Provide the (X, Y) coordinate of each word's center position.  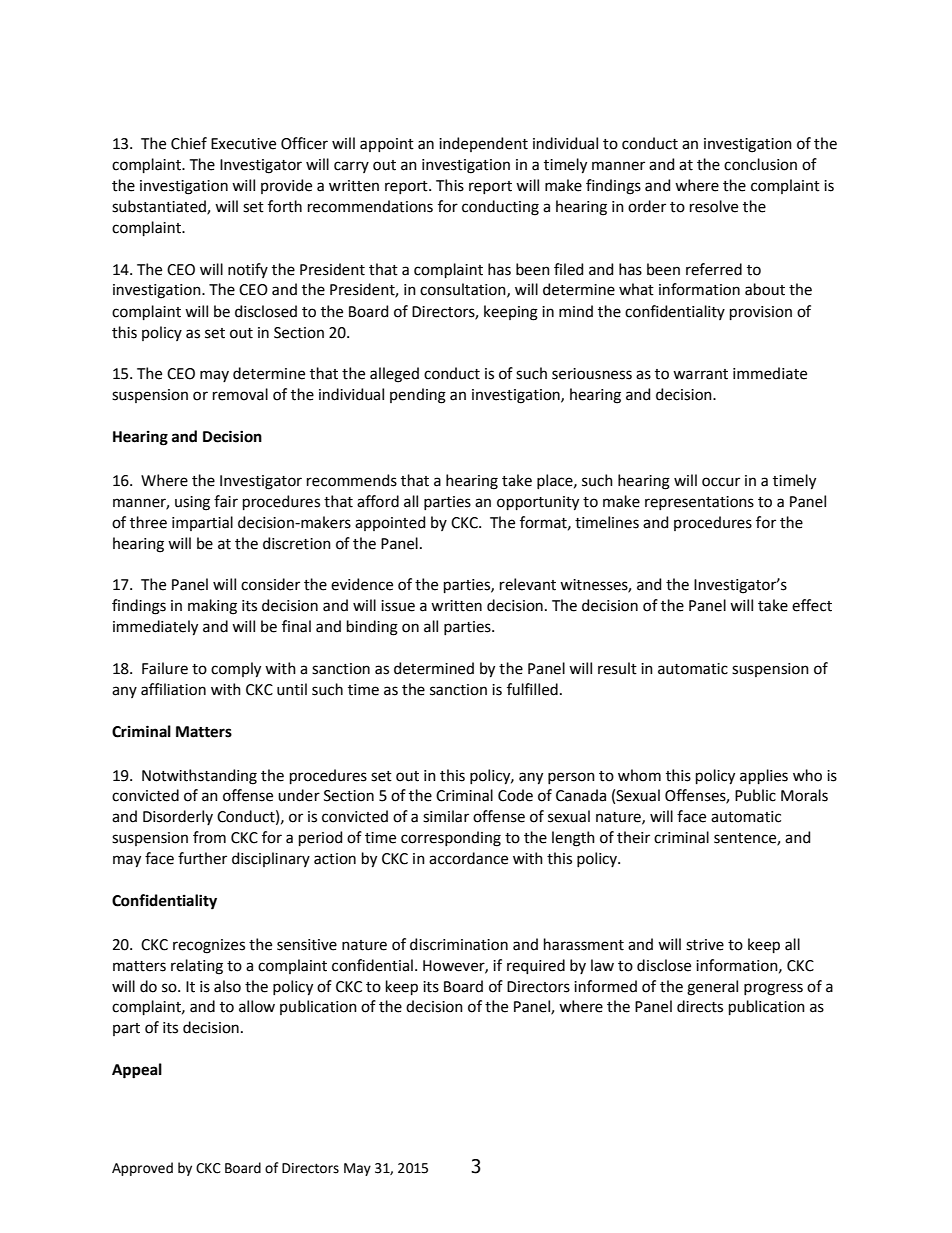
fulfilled (532, 689)
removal (240, 394)
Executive (243, 144)
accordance (468, 858)
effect (812, 605)
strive (705, 945)
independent (483, 144)
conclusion (760, 164)
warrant (700, 374)
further (202, 858)
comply (236, 670)
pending (418, 396)
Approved (142, 1169)
